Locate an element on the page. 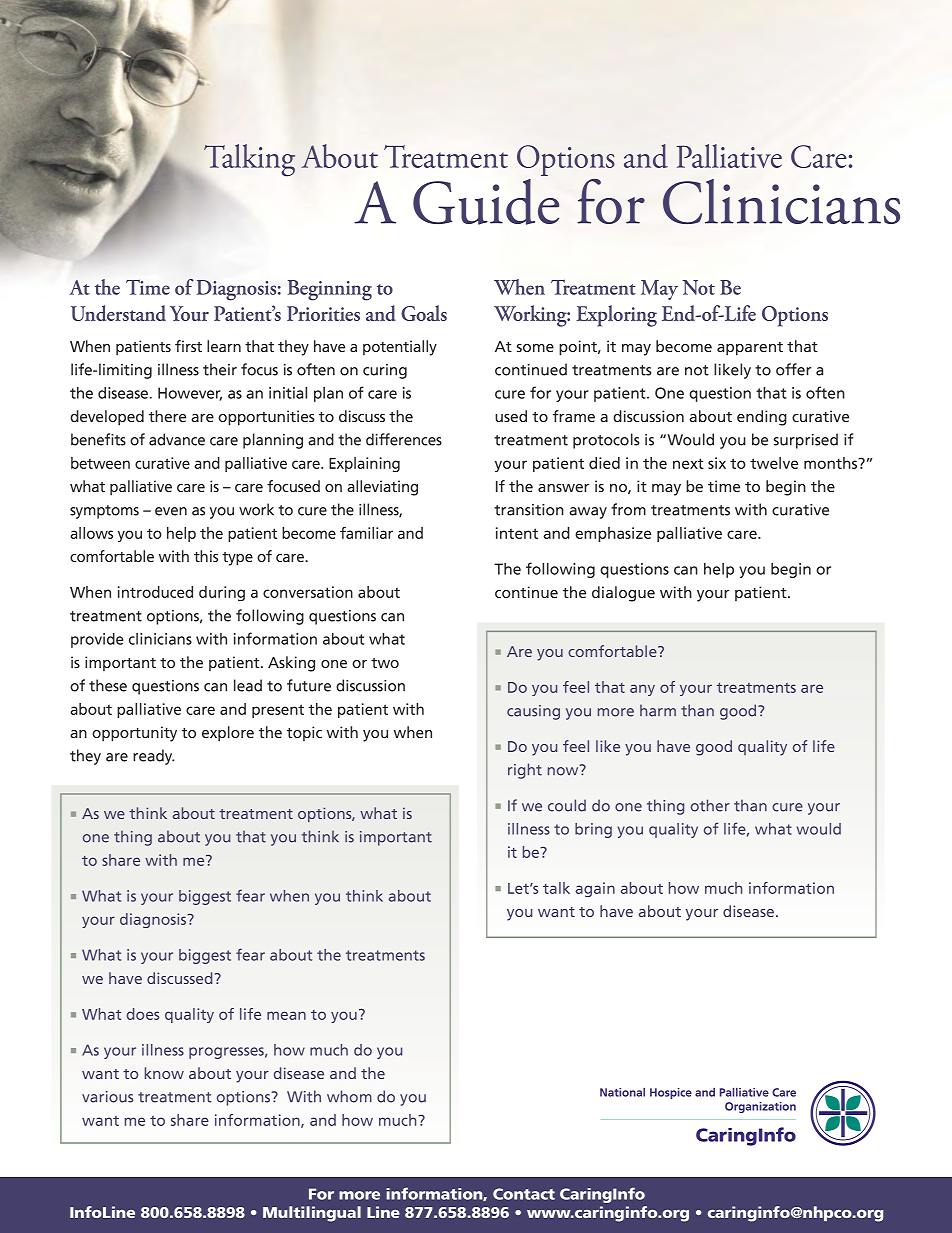 The width and height of the image is (952, 1233). harm is located at coordinates (658, 710).
